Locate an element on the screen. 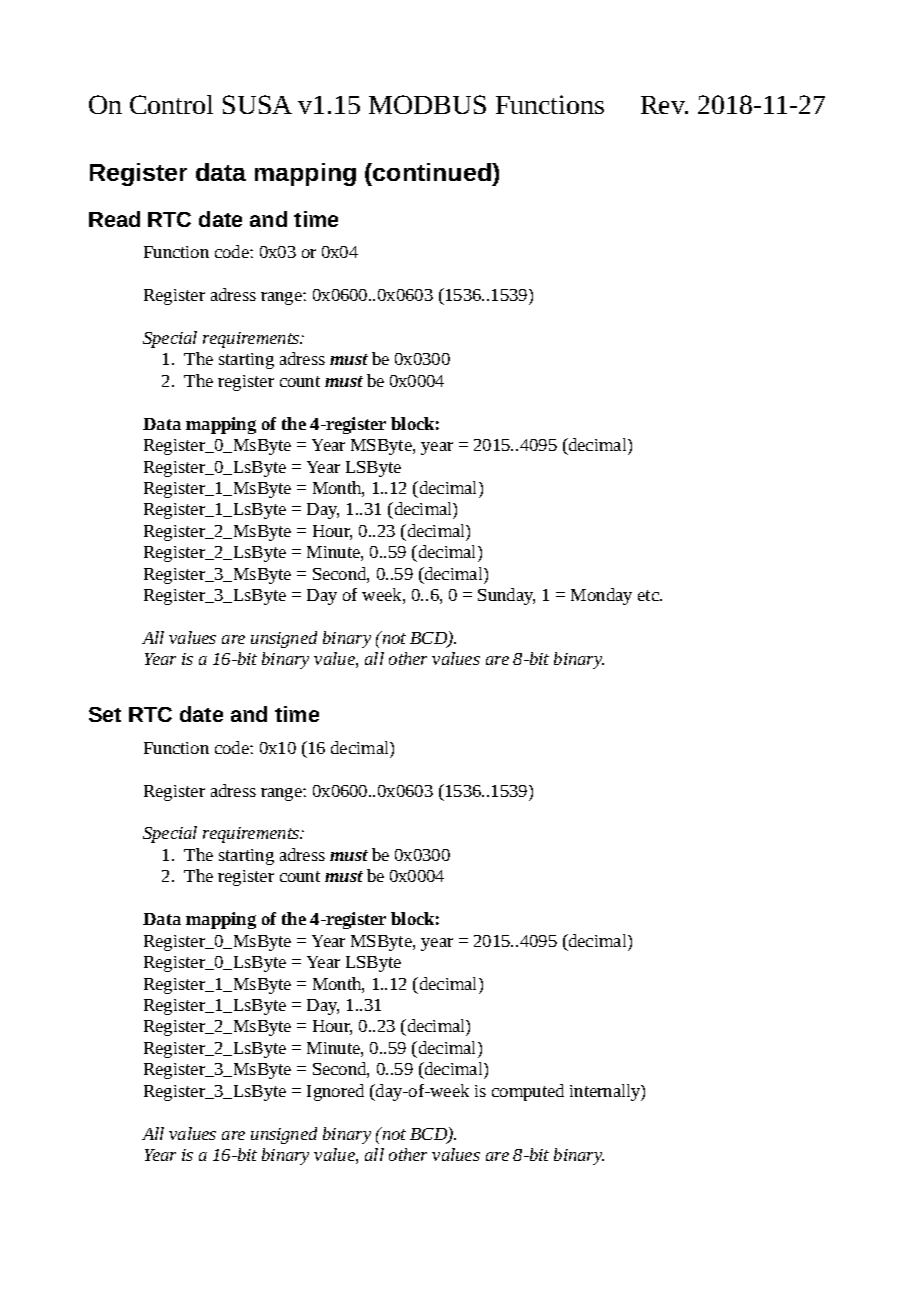 The image size is (924, 1308). Rev is located at coordinates (664, 105).
